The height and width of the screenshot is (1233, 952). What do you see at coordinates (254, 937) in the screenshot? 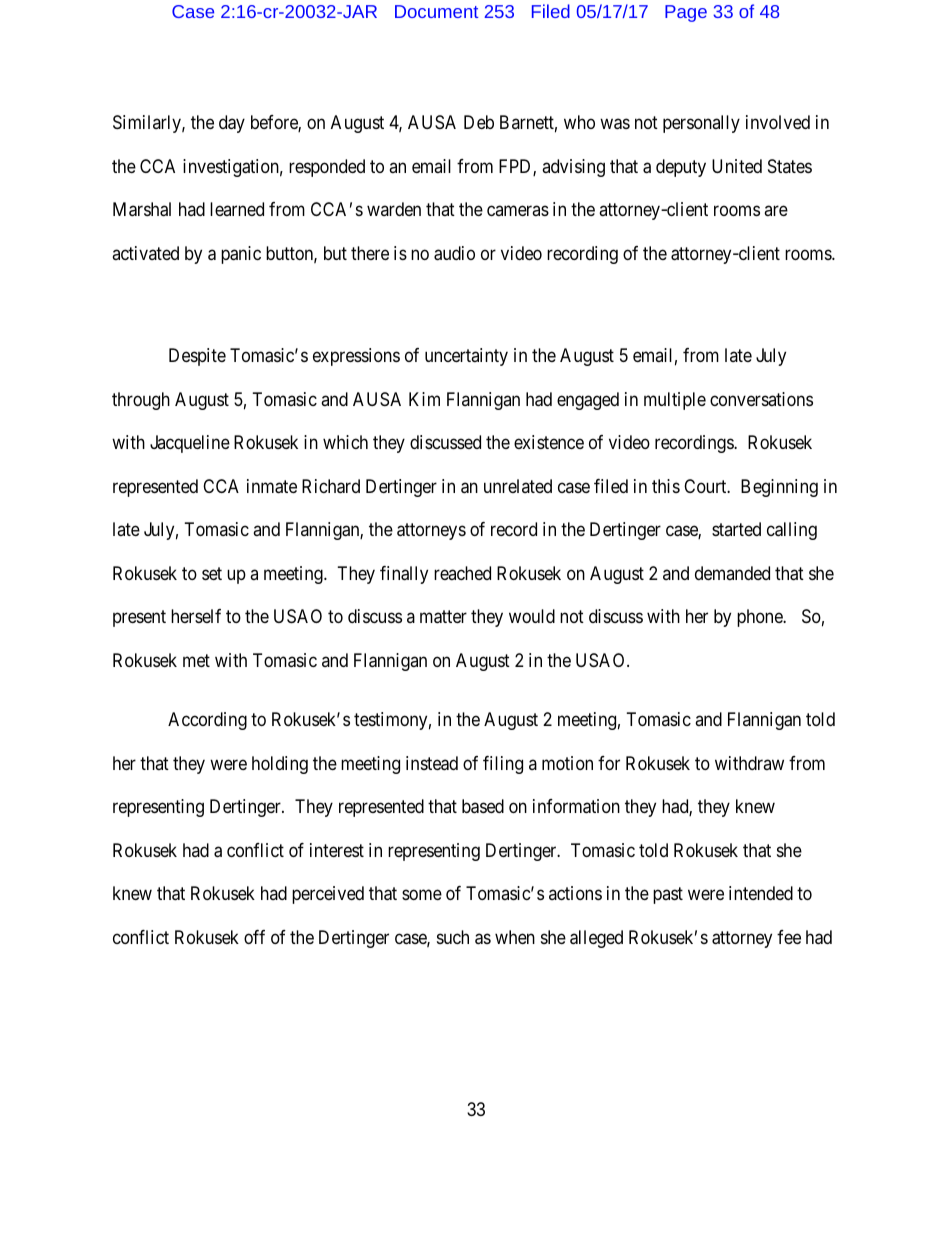
I see `off` at bounding box center [254, 937].
